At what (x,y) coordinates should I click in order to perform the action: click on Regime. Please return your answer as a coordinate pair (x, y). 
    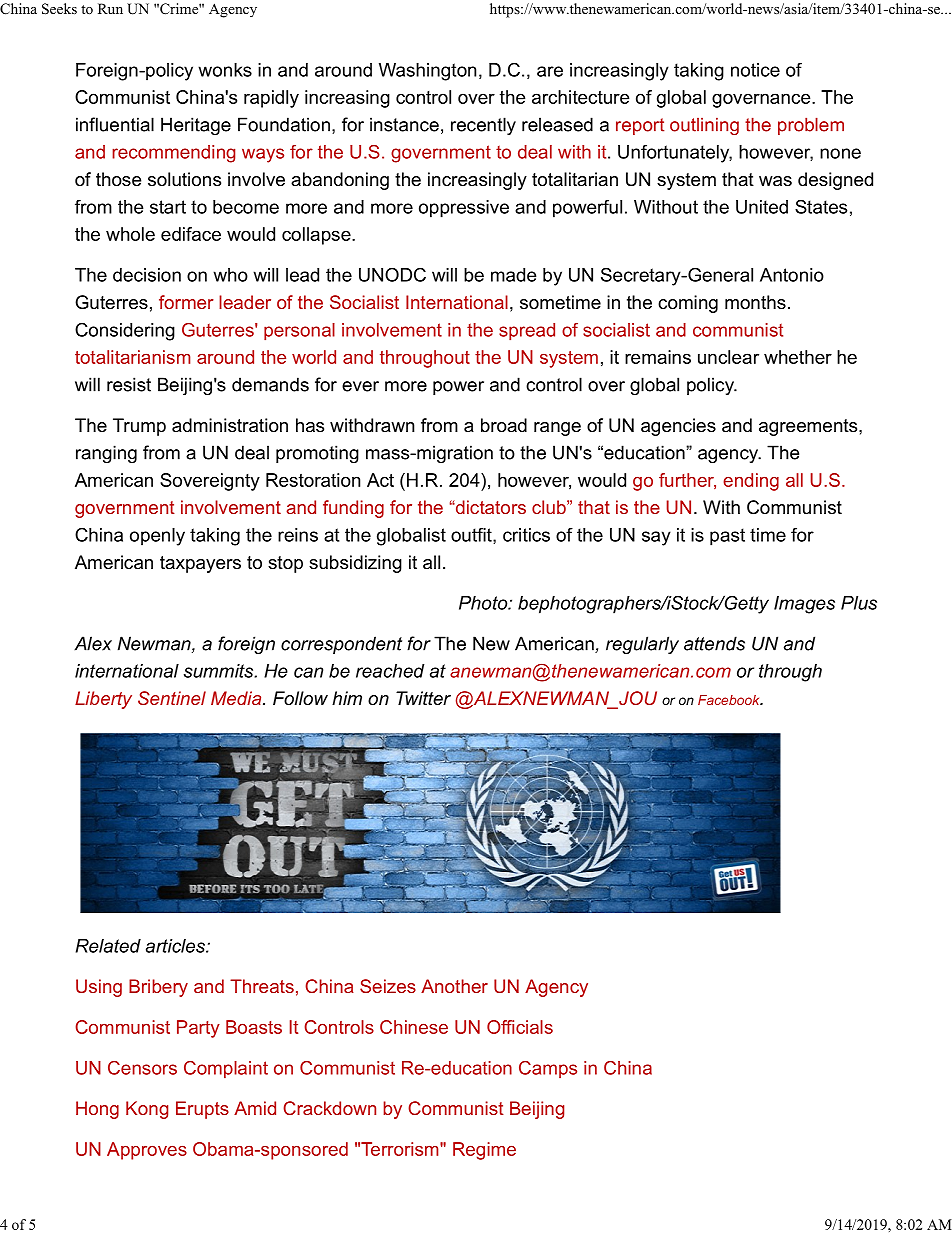
    Looking at the image, I should click on (484, 1151).
